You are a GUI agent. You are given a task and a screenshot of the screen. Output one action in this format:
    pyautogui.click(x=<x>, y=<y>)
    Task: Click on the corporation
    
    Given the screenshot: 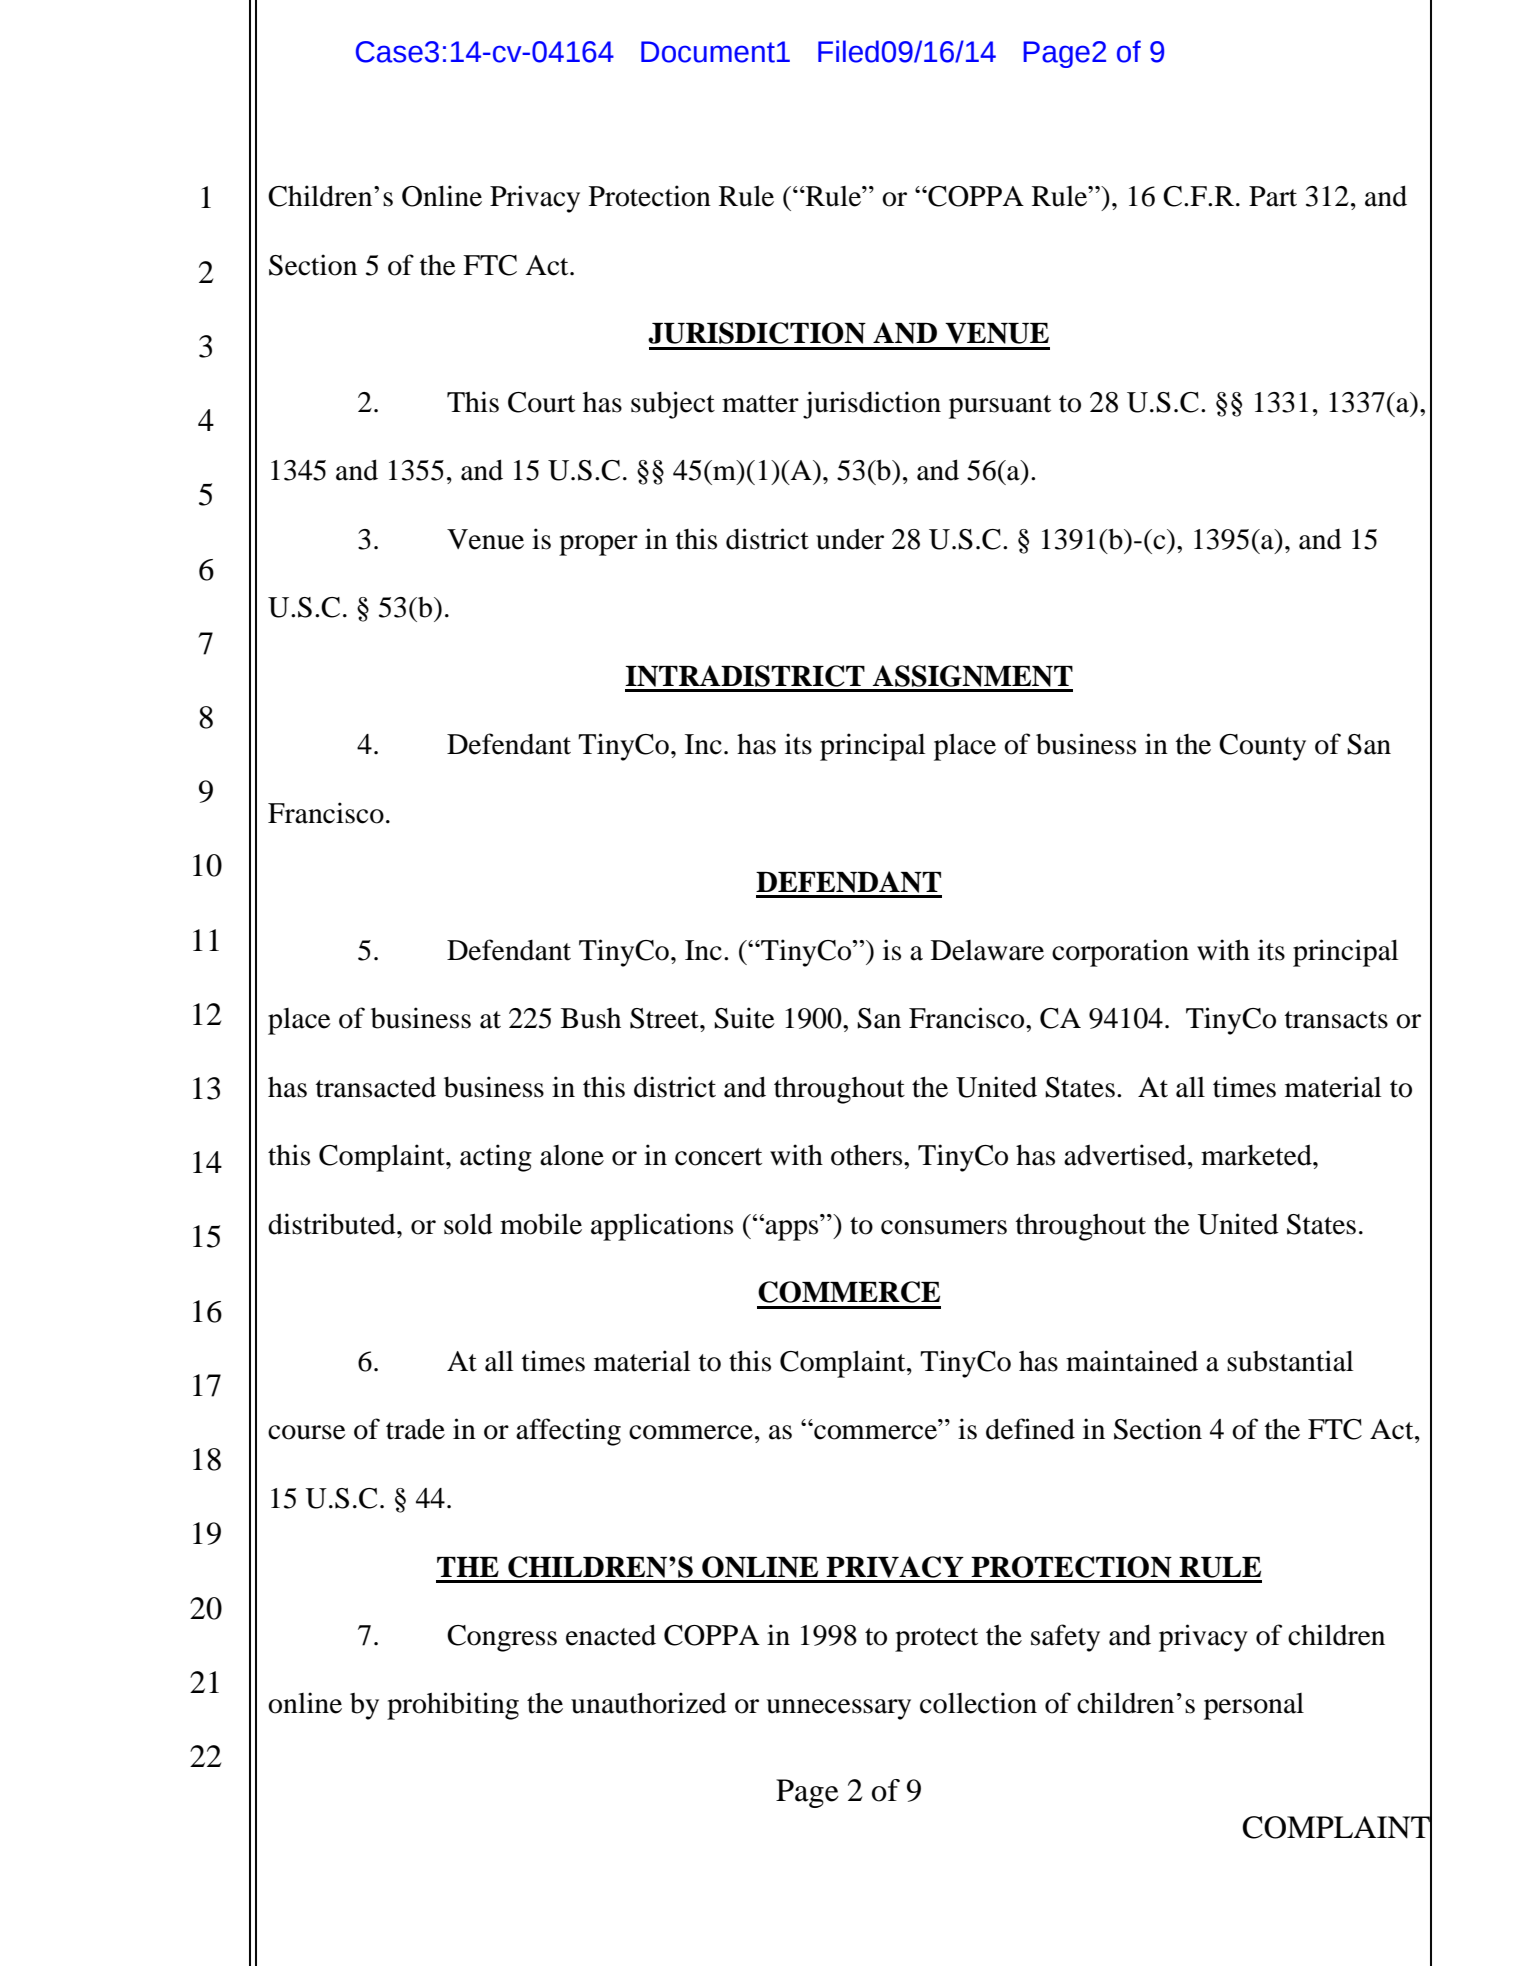 What is the action you would take?
    pyautogui.click(x=1120, y=953)
